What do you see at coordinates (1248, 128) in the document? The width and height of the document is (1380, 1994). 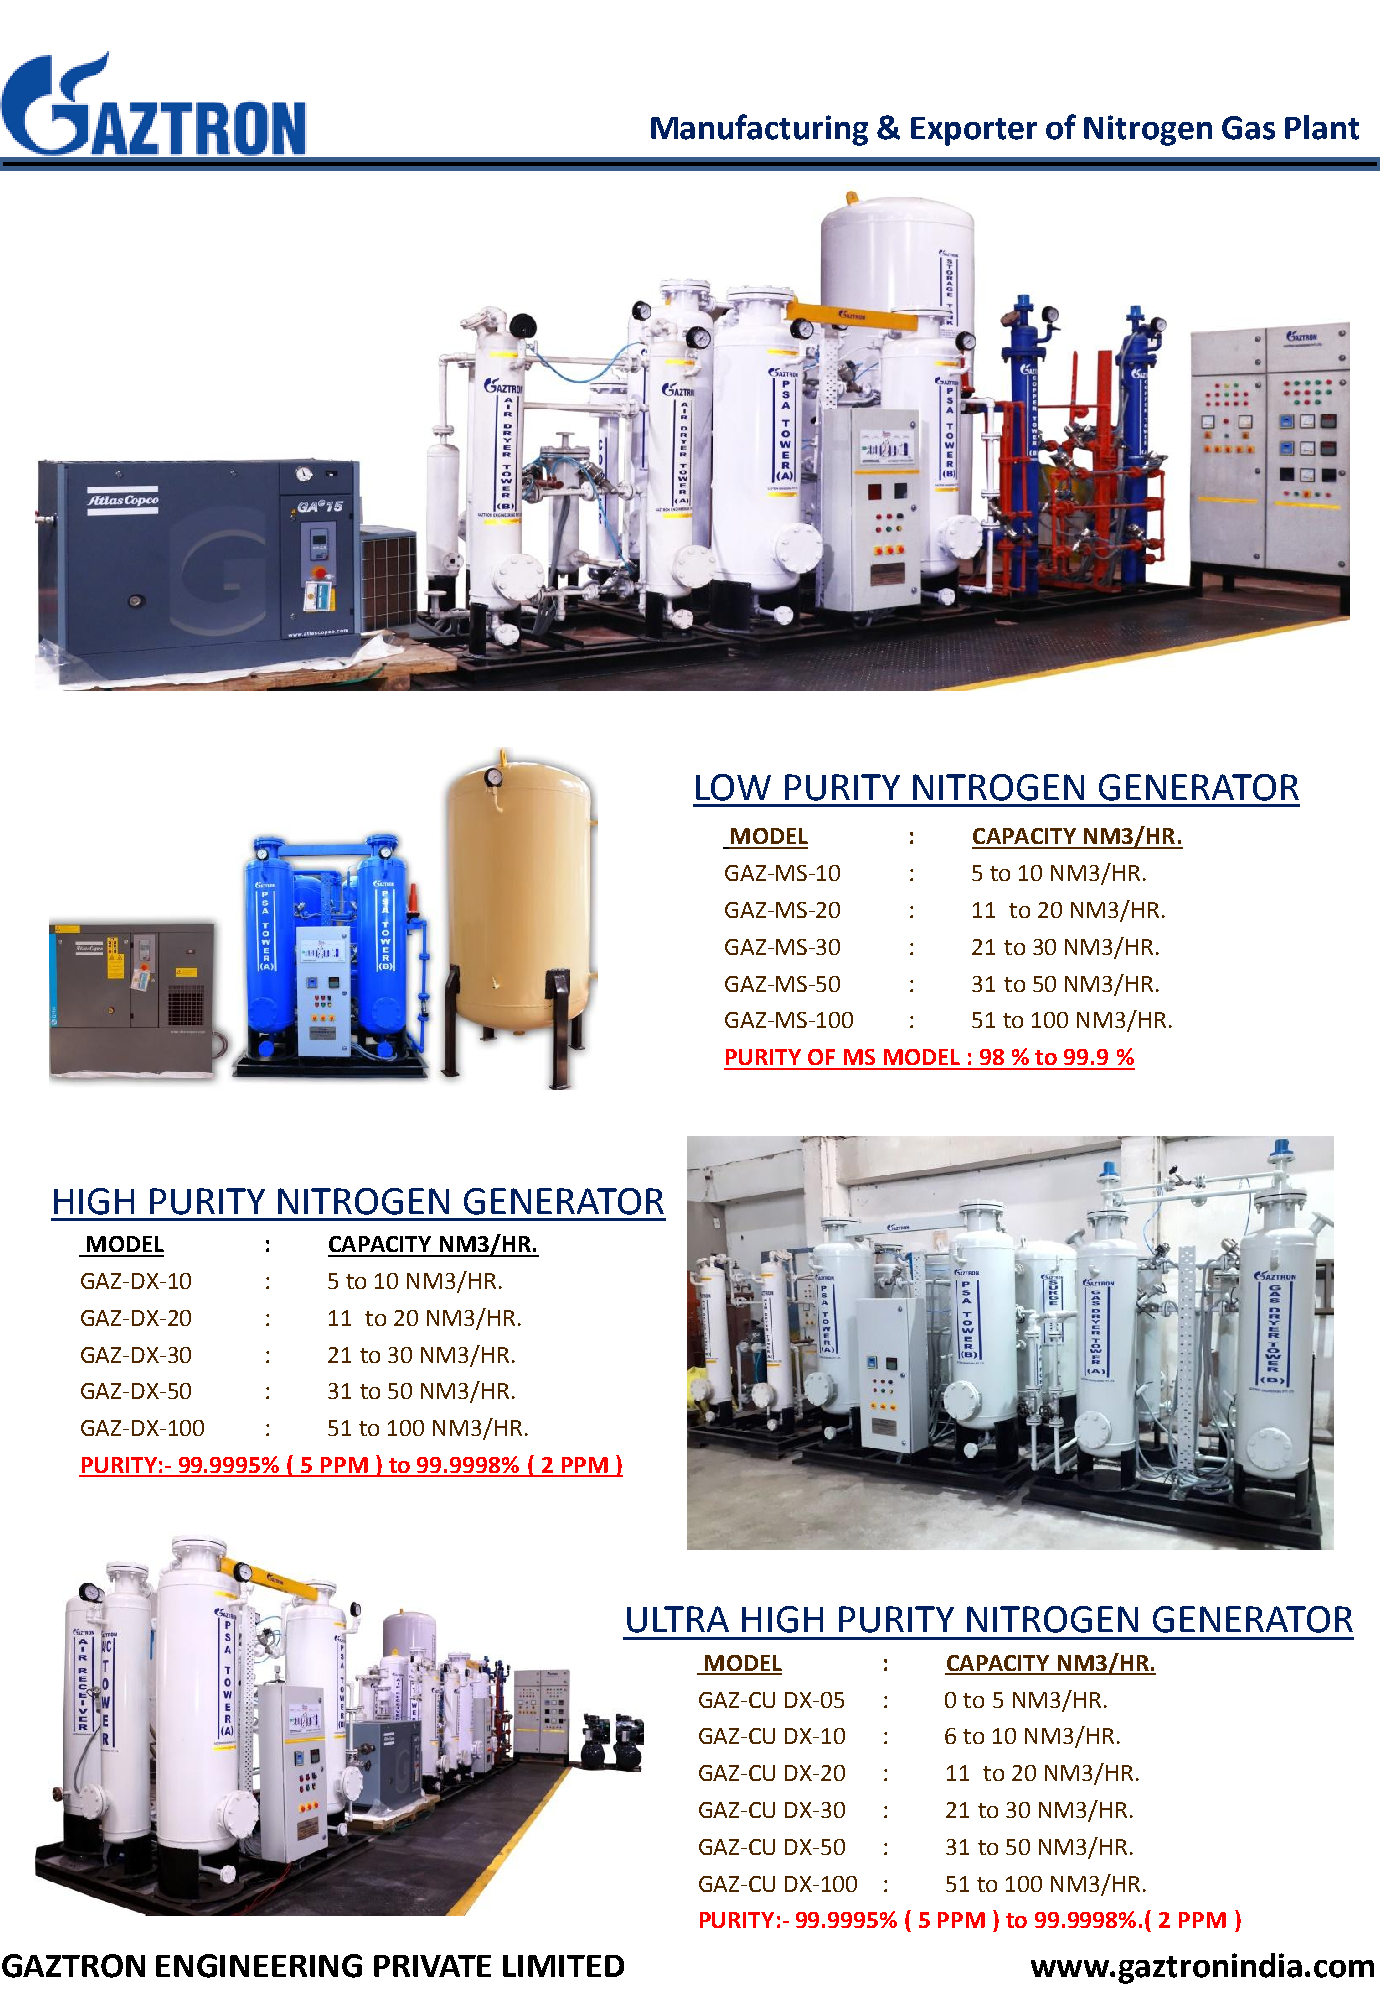 I see `Gas` at bounding box center [1248, 128].
